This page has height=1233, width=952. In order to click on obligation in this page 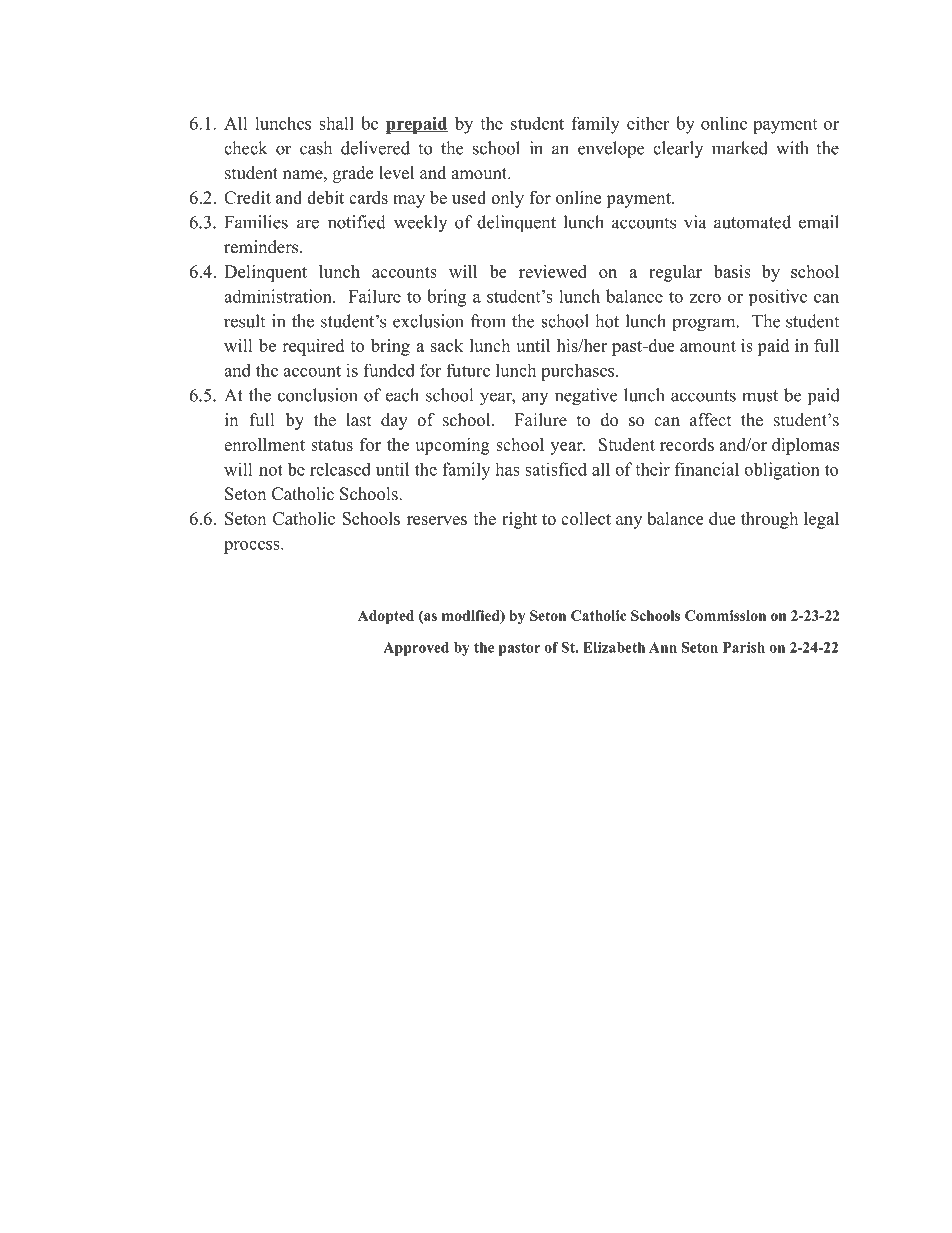, I will do `click(782, 471)`.
